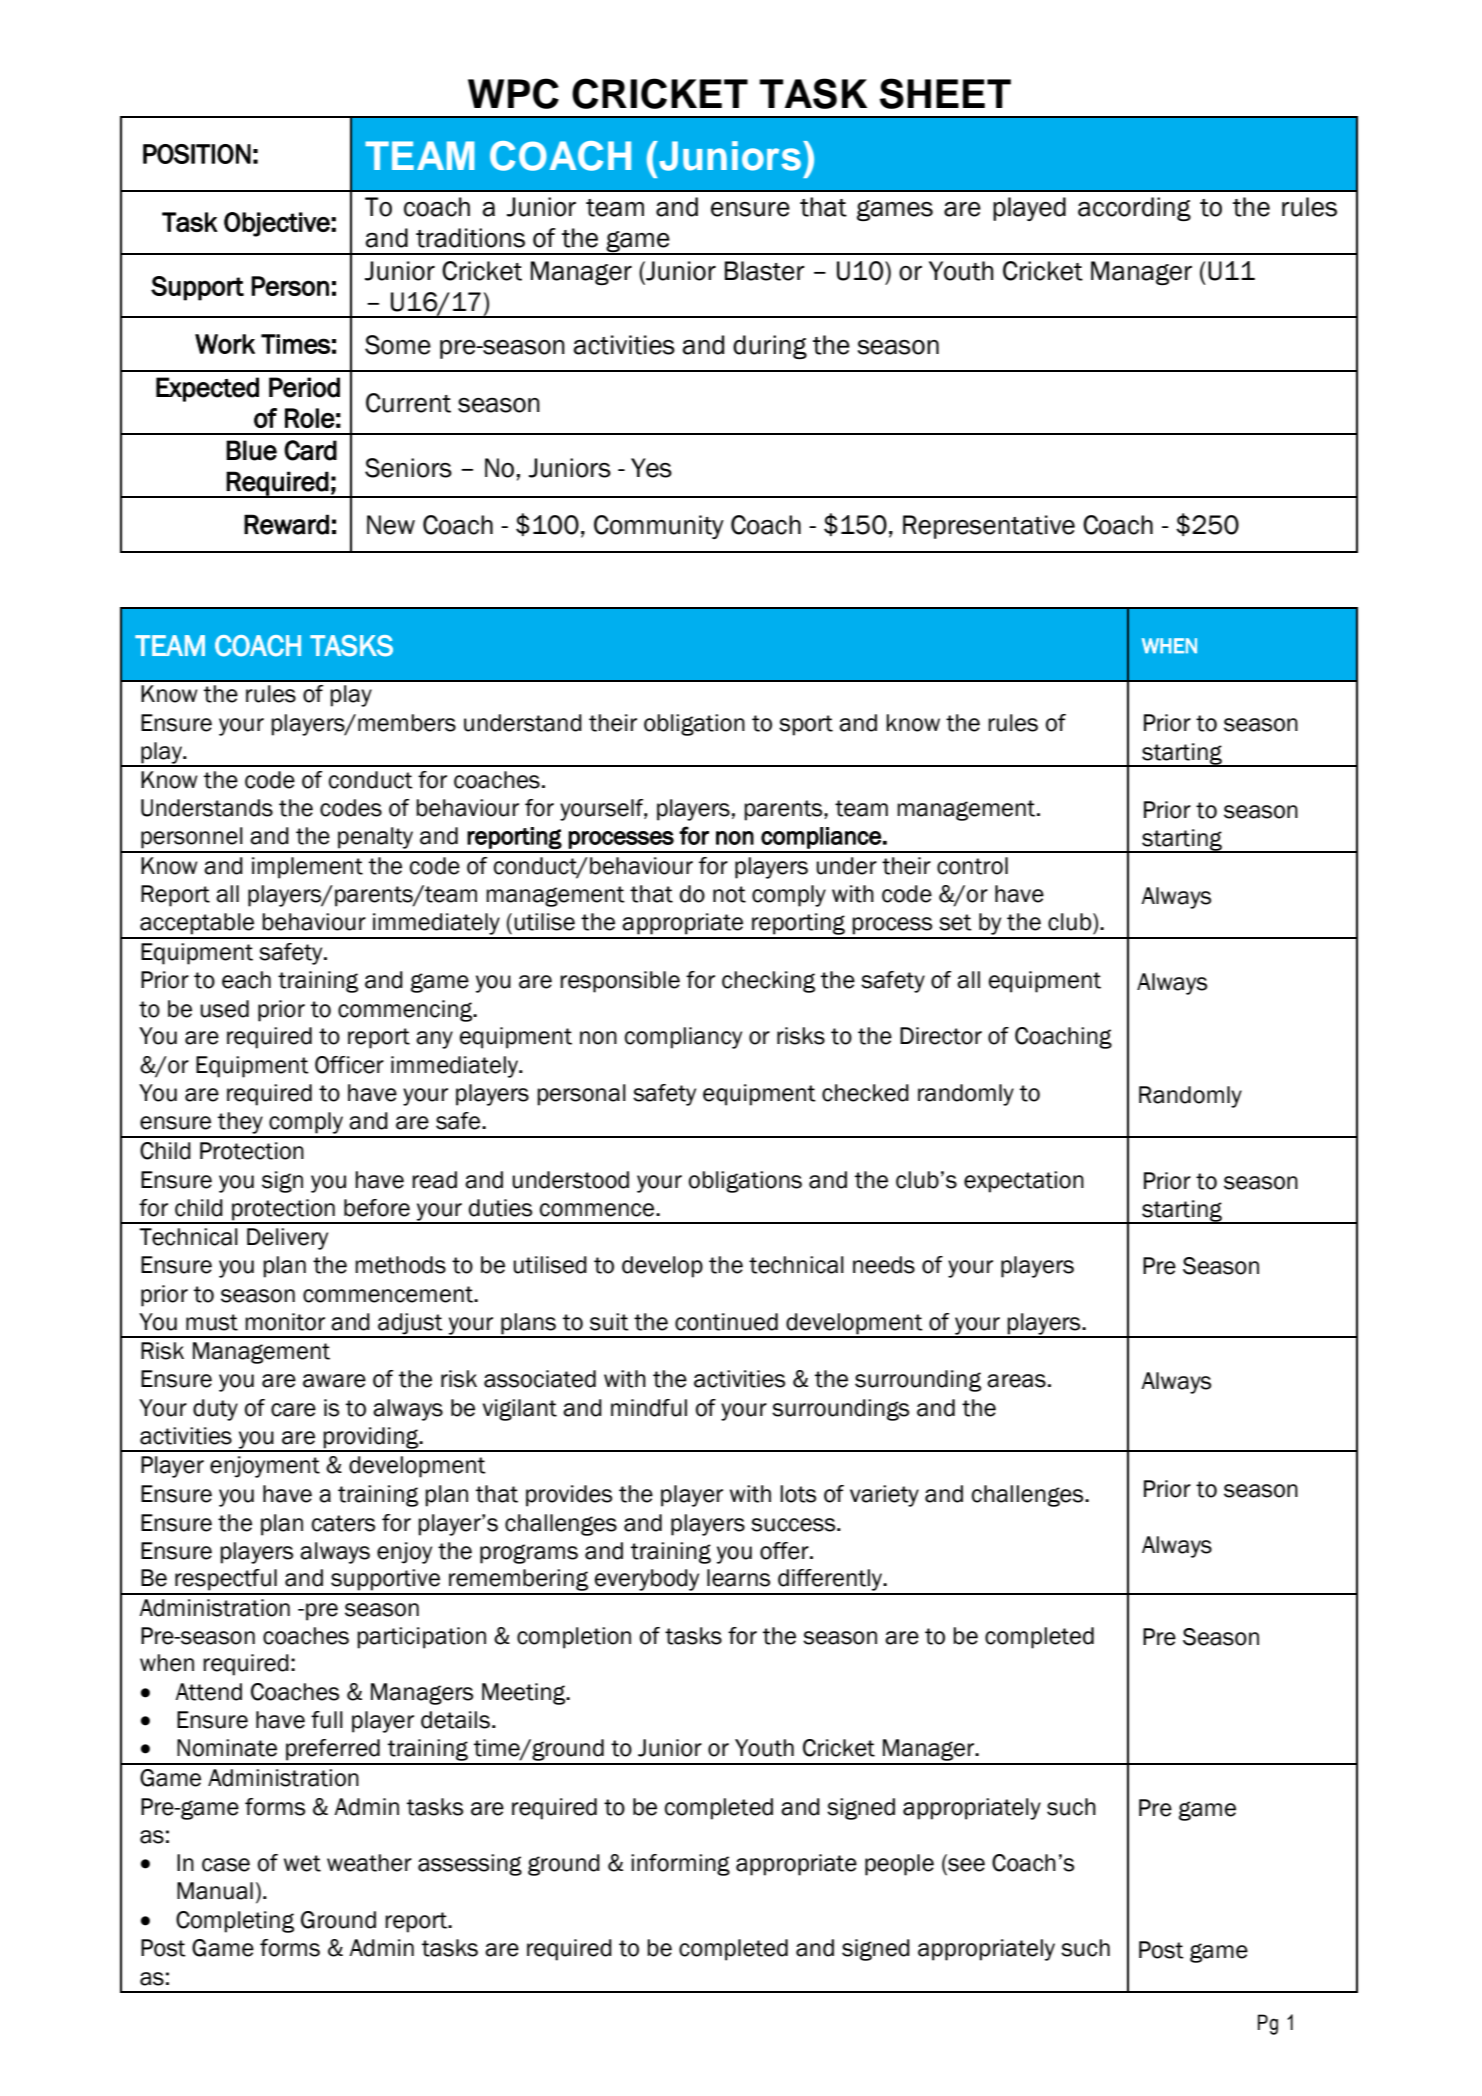  Describe the element at coordinates (965, 1866) in the screenshot. I see `see` at that location.
